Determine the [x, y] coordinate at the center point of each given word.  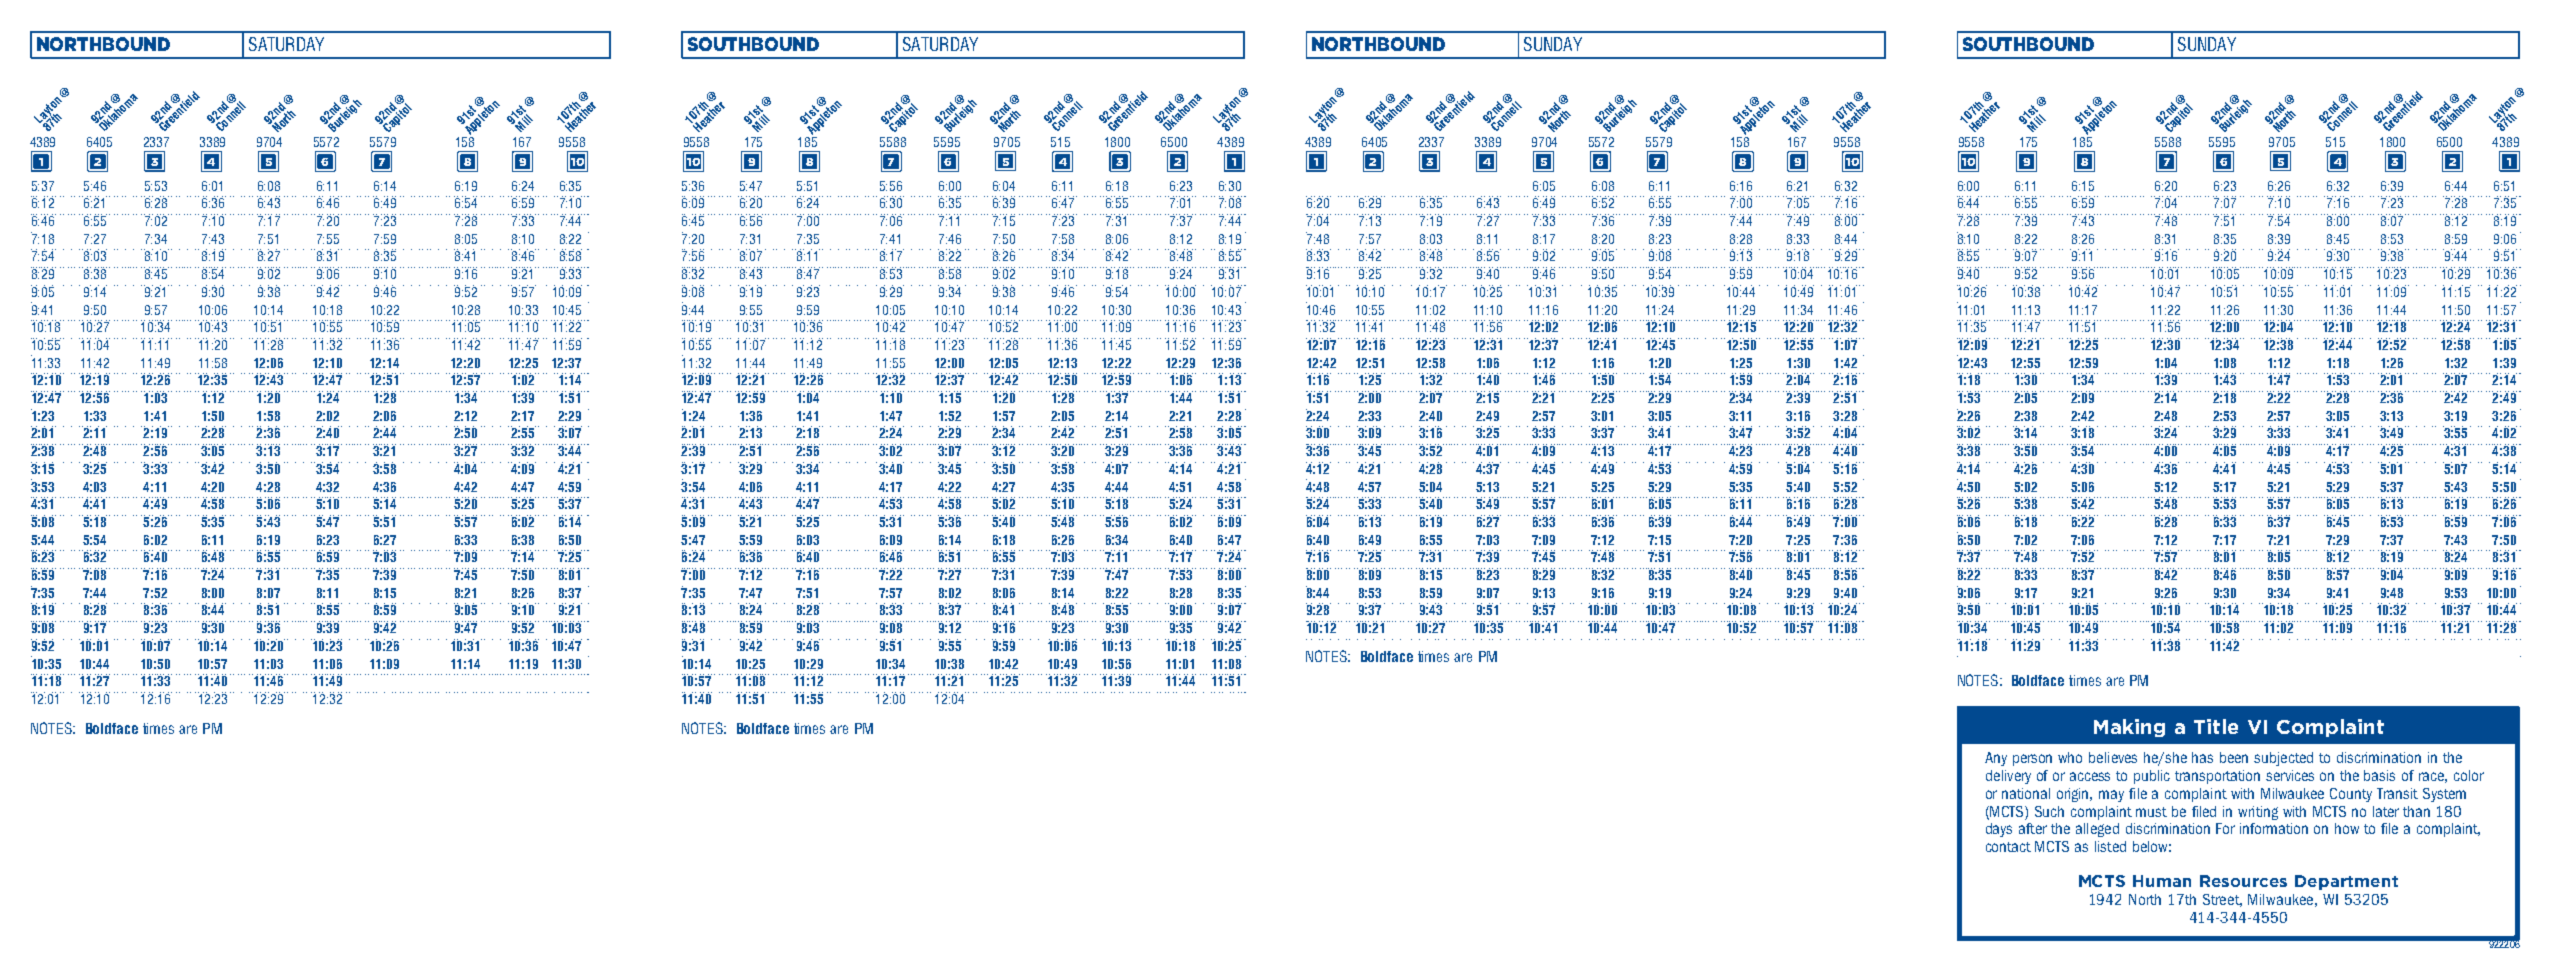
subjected [2283, 759]
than [2416, 811]
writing [2258, 813]
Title [2216, 726]
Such [2049, 811]
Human [2162, 881]
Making [2129, 728]
